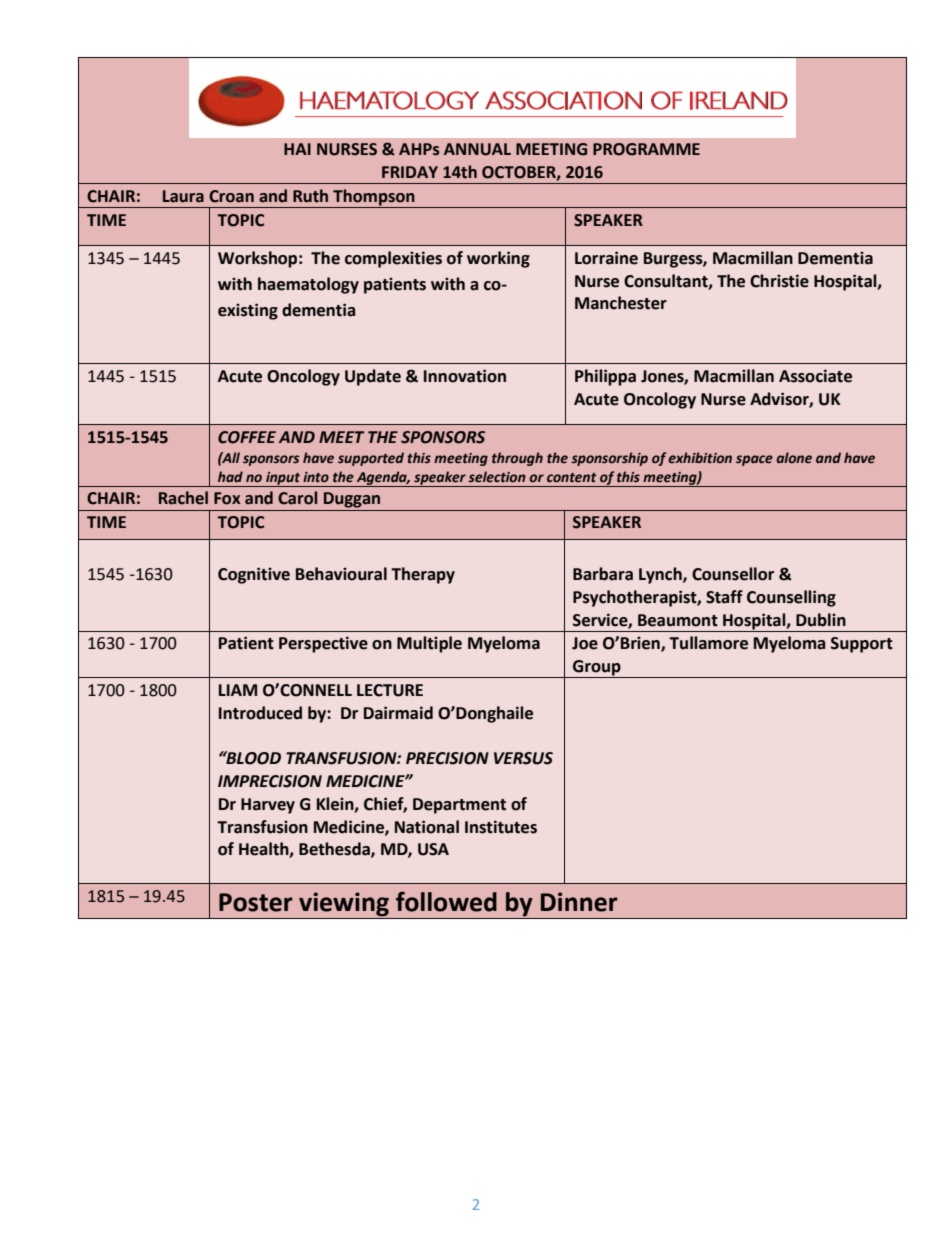  I want to click on followed, so click(446, 901).
